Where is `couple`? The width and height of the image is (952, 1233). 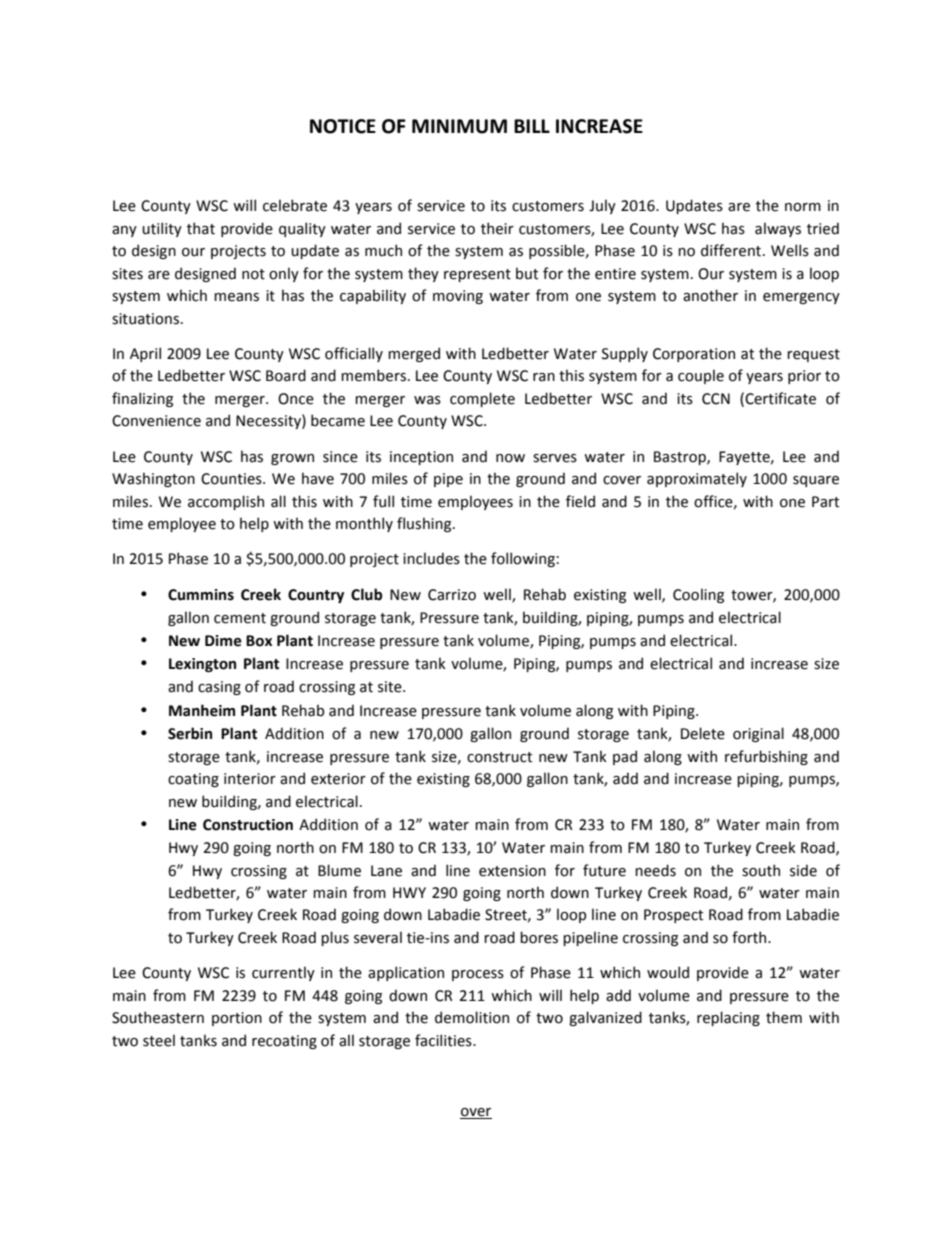 couple is located at coordinates (701, 376).
